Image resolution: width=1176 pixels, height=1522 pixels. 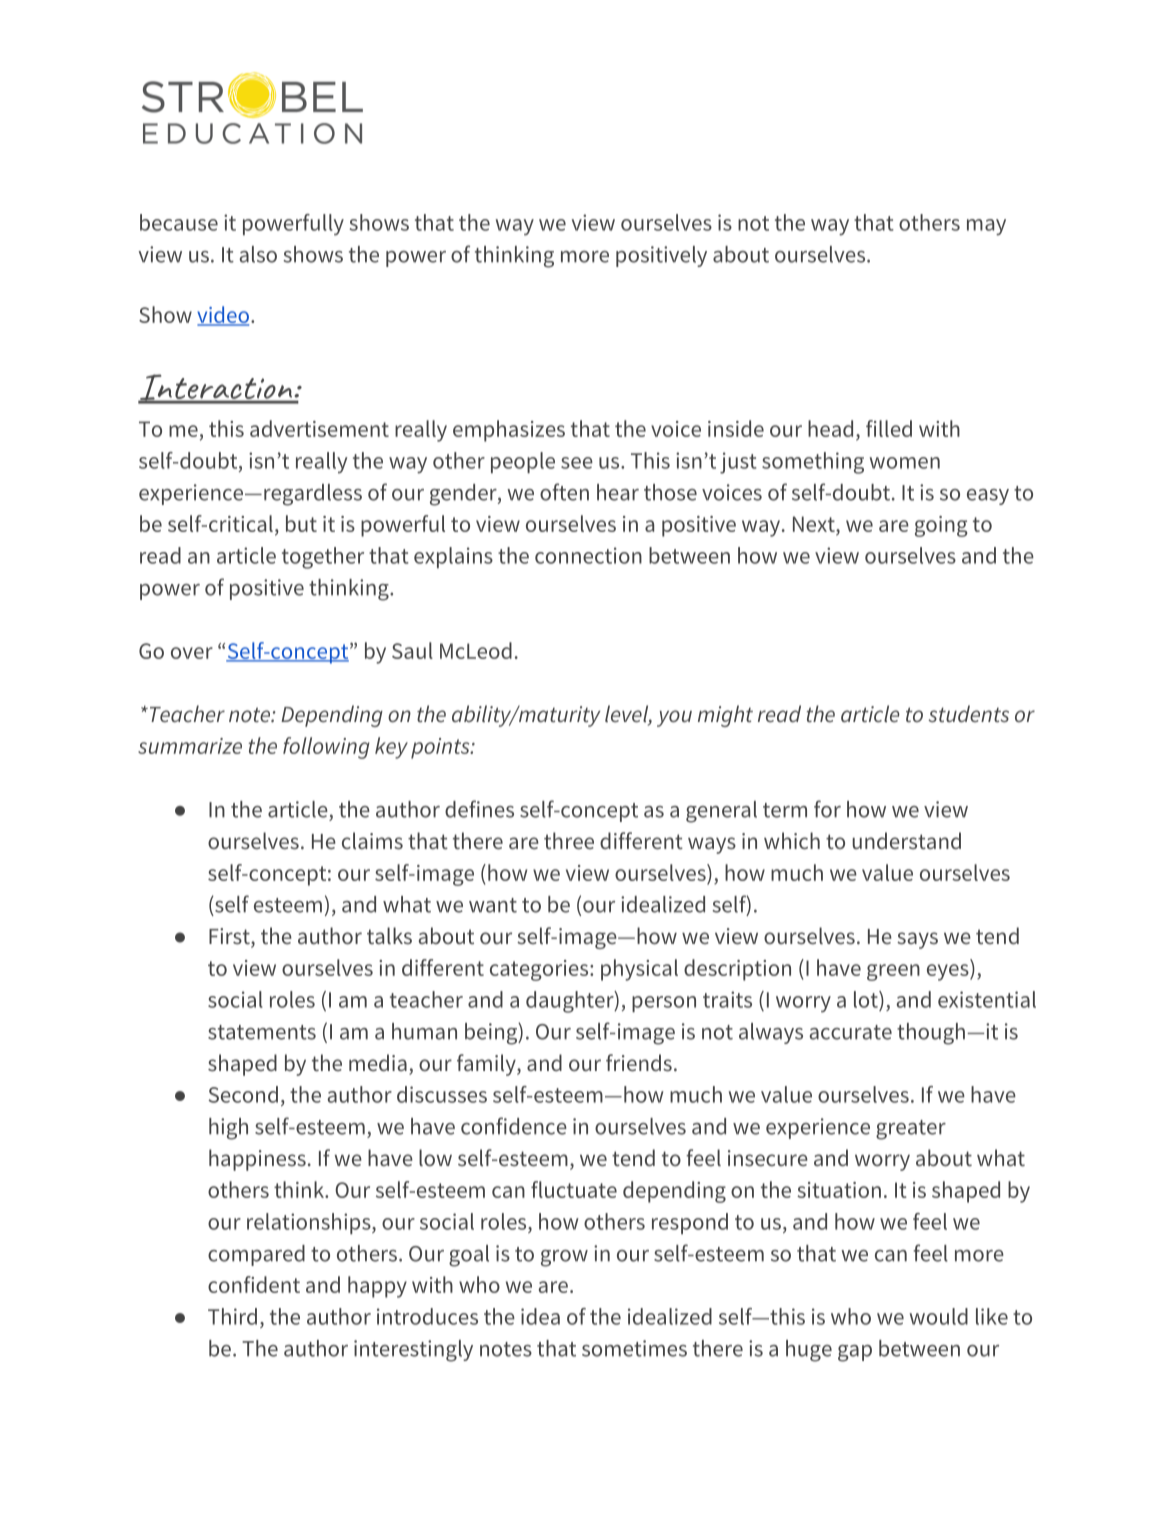 I want to click on three, so click(x=569, y=840).
